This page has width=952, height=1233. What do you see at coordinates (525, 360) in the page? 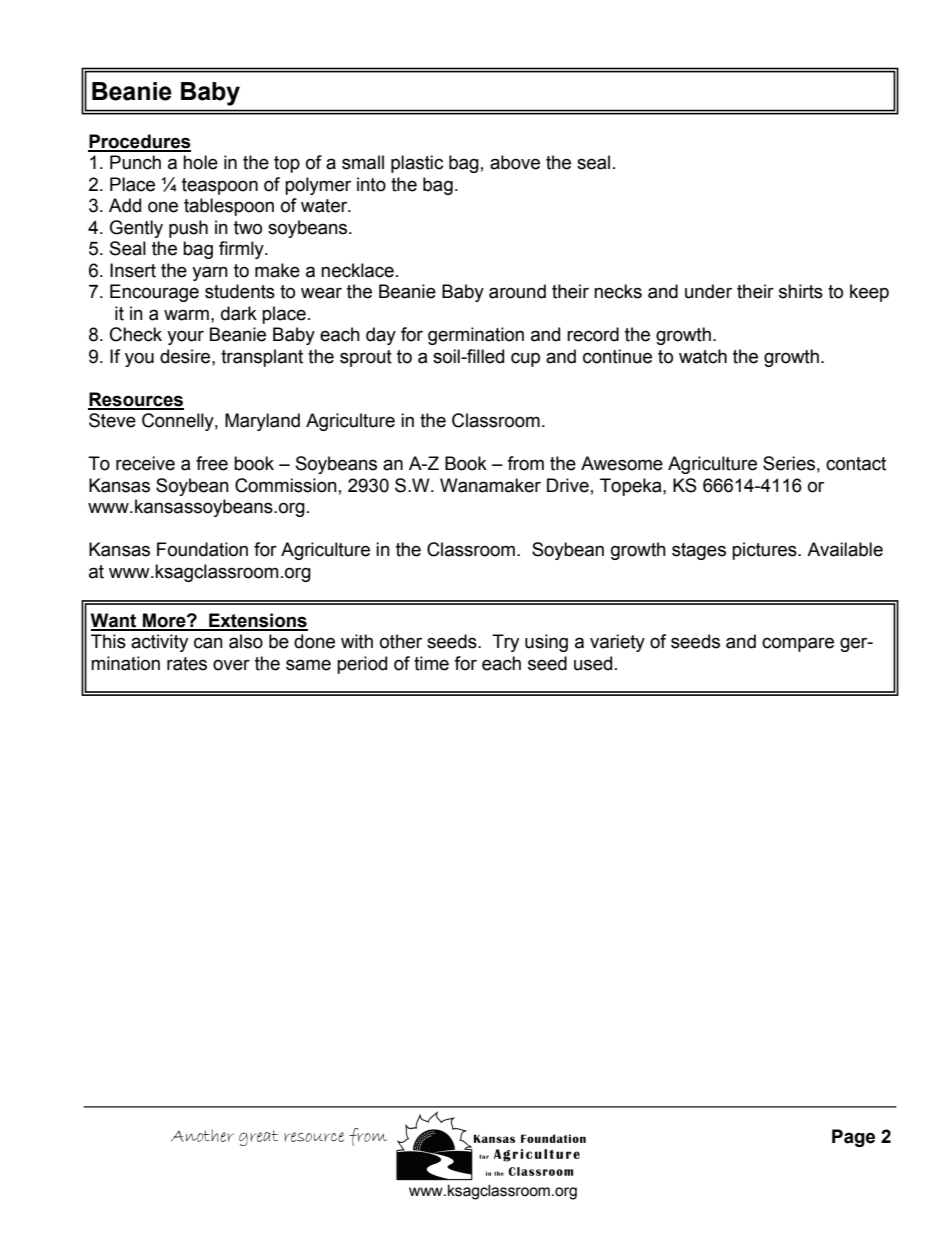
I see `cup` at bounding box center [525, 360].
